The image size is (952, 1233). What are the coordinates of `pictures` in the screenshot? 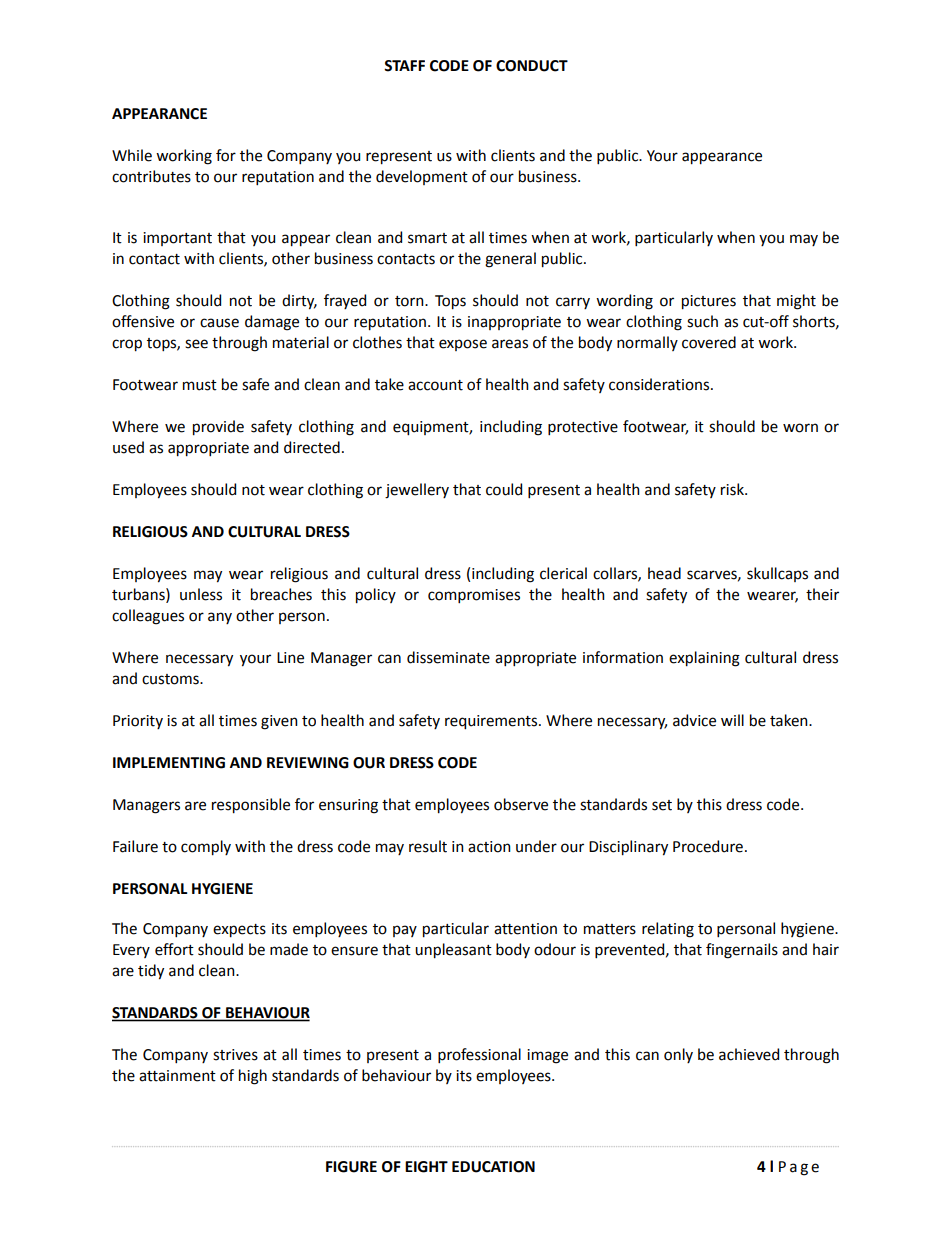 It's located at (709, 302).
